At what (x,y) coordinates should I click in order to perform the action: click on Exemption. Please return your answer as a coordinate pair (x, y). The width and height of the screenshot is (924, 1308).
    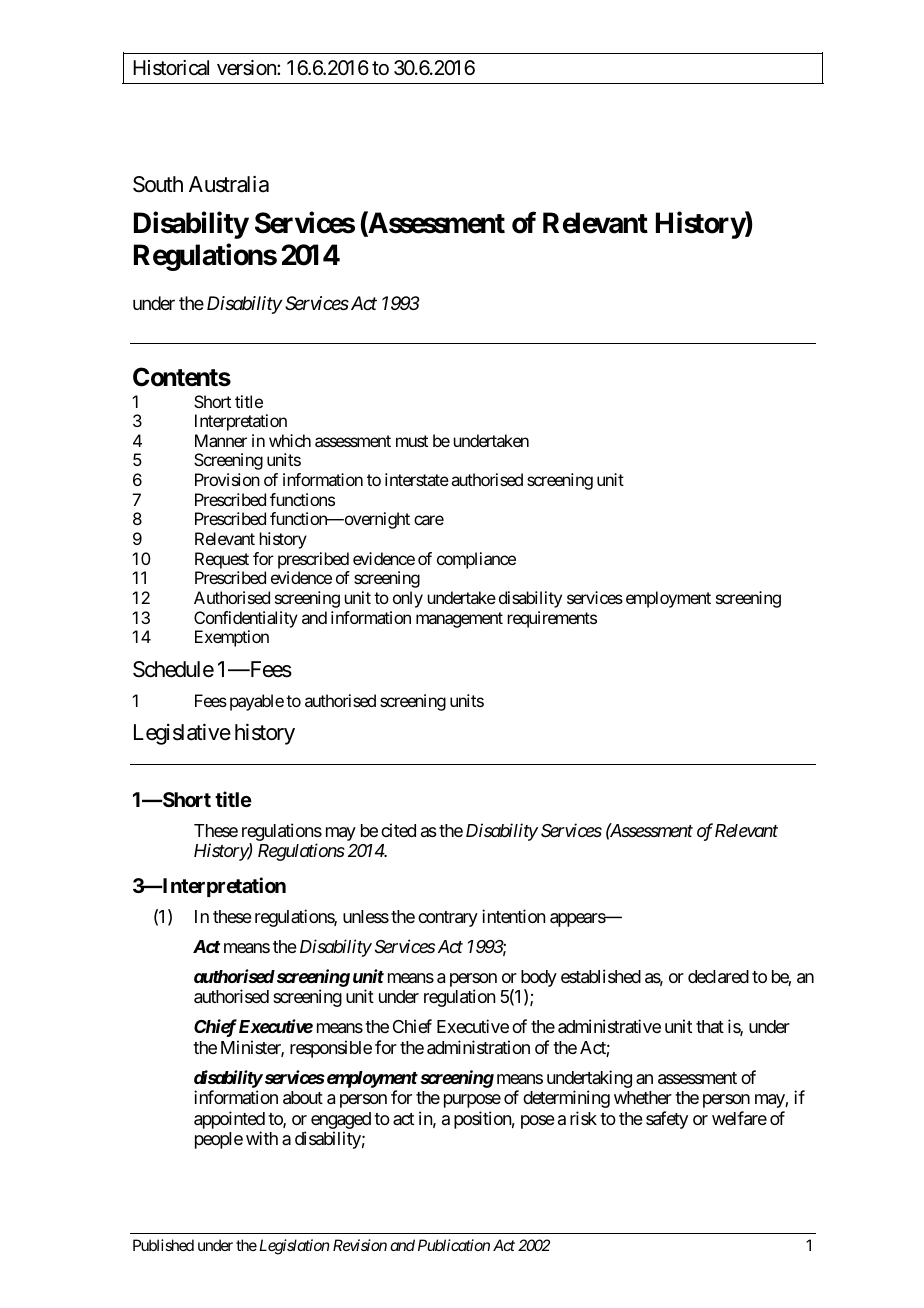
    Looking at the image, I should click on (232, 638).
